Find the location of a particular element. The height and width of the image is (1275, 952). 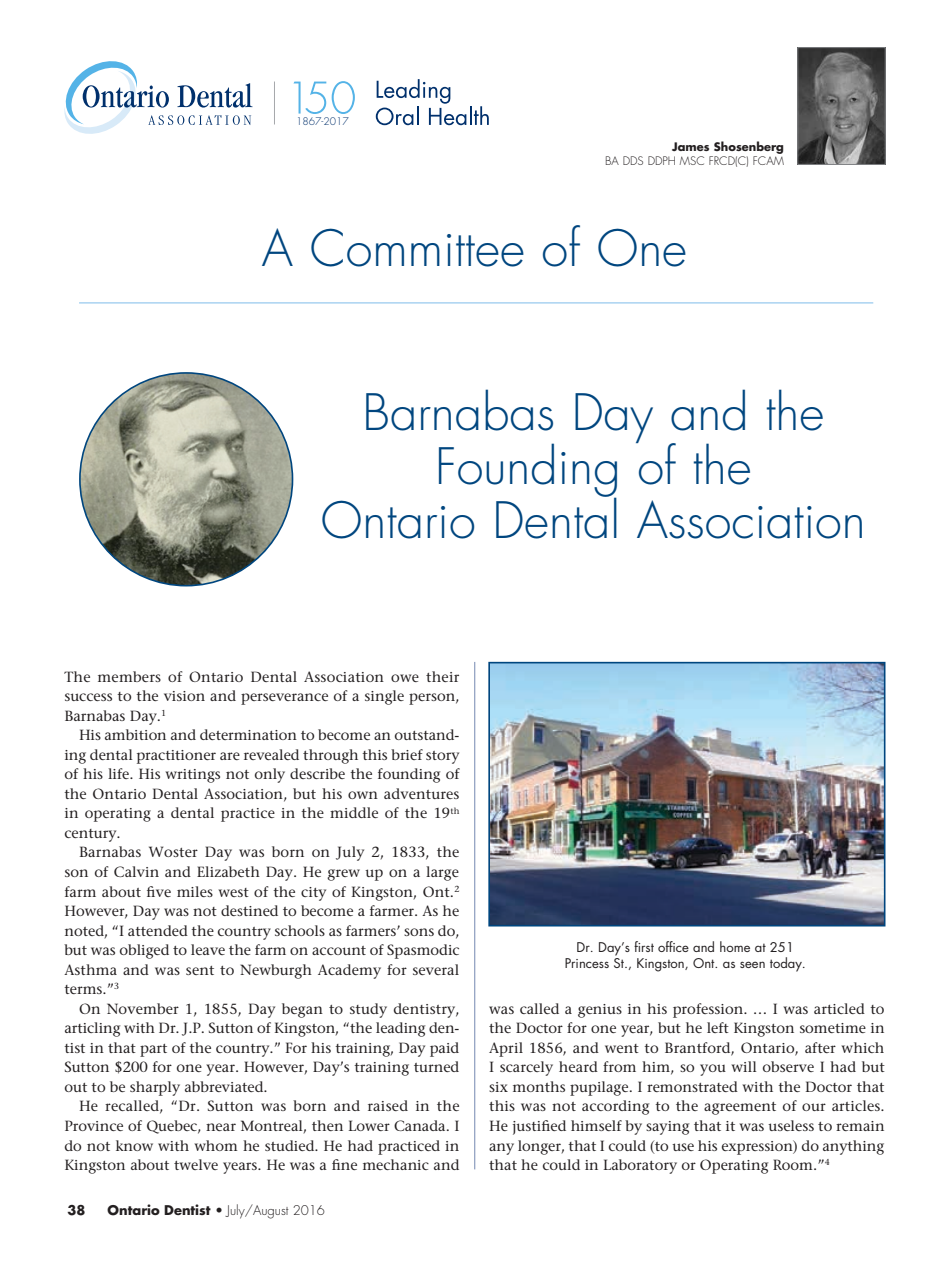

DDS is located at coordinates (633, 160).
